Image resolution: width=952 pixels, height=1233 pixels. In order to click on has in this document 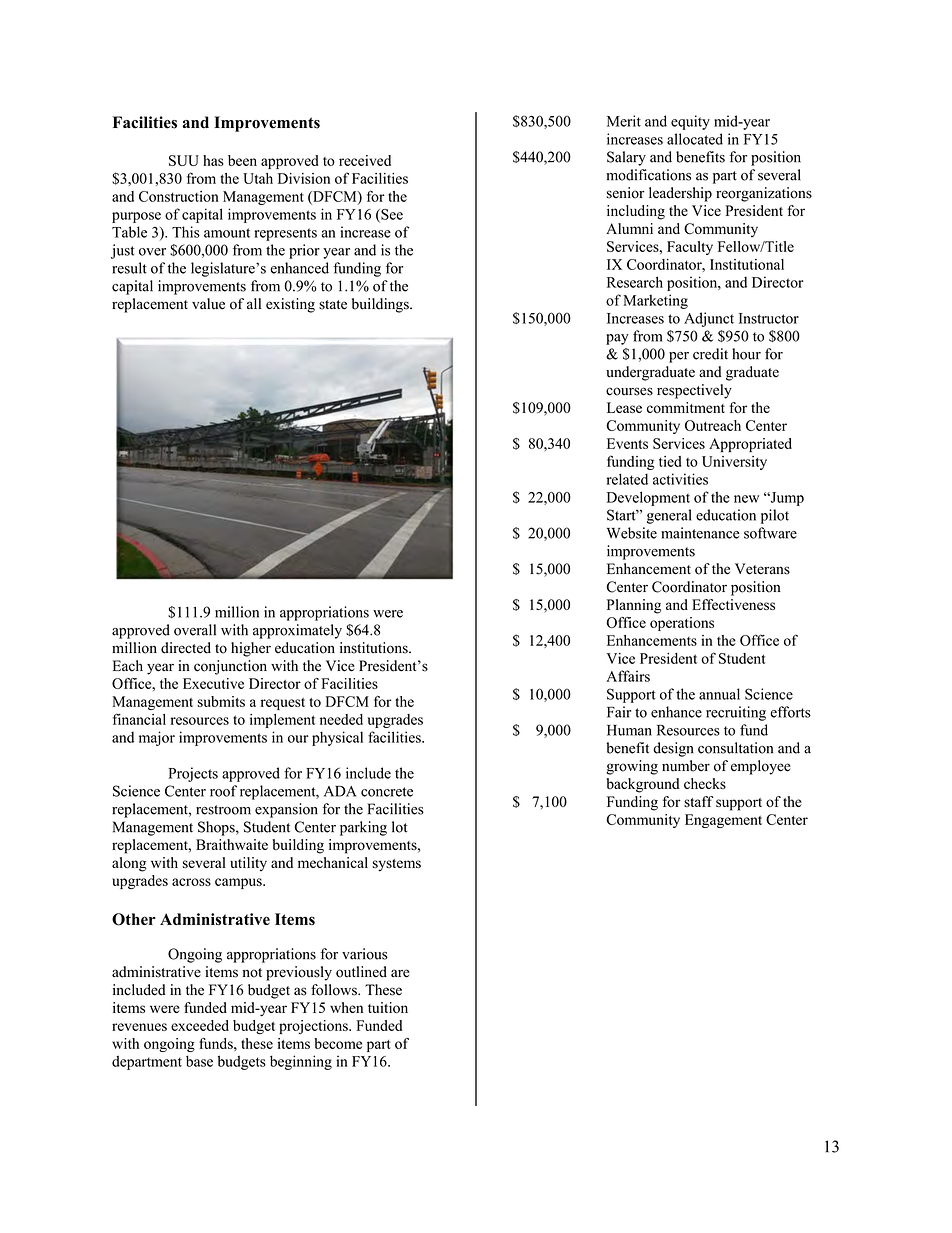, I will do `click(213, 160)`.
